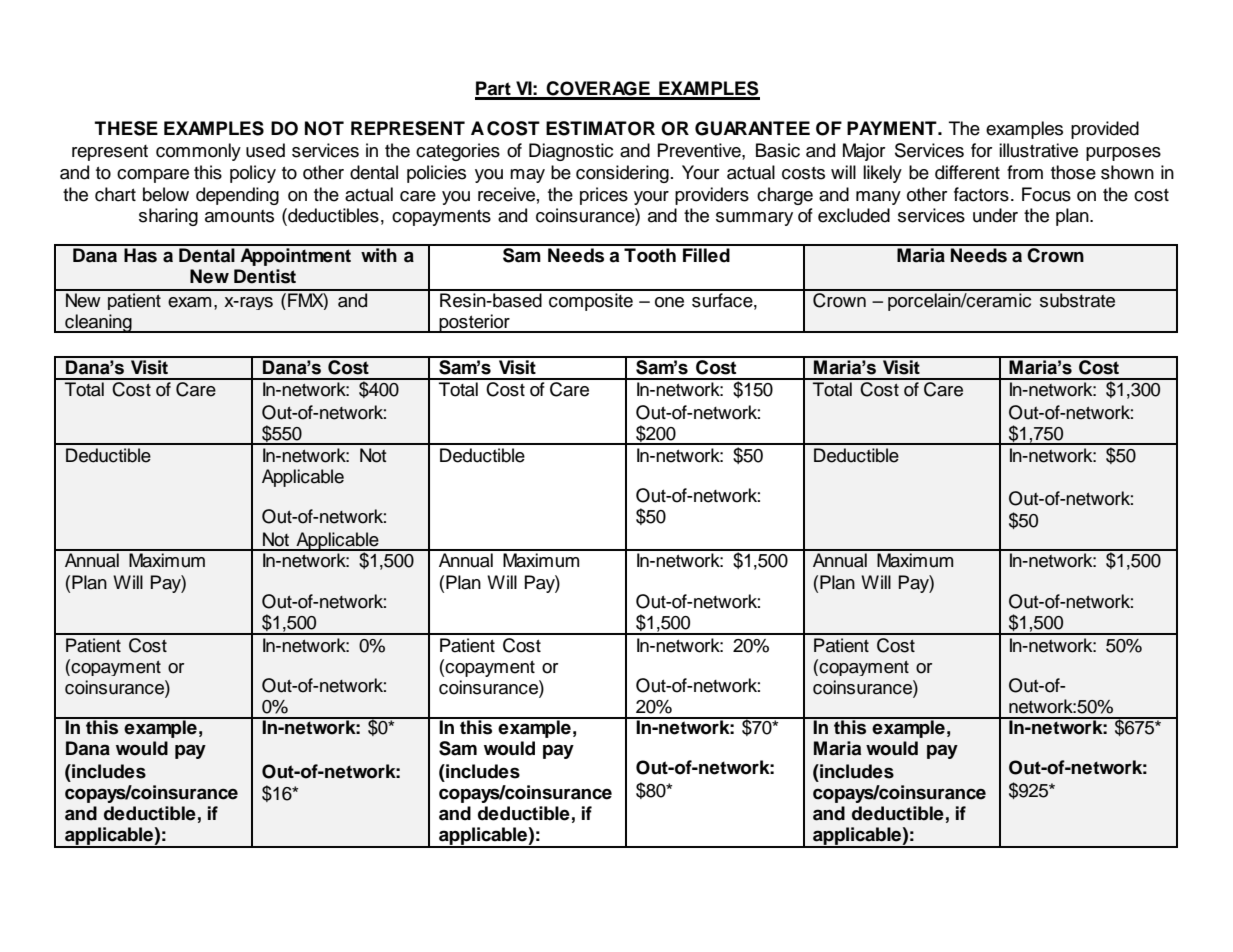 This document has width=1233, height=952. What do you see at coordinates (1105, 130) in the document?
I see `provided` at bounding box center [1105, 130].
